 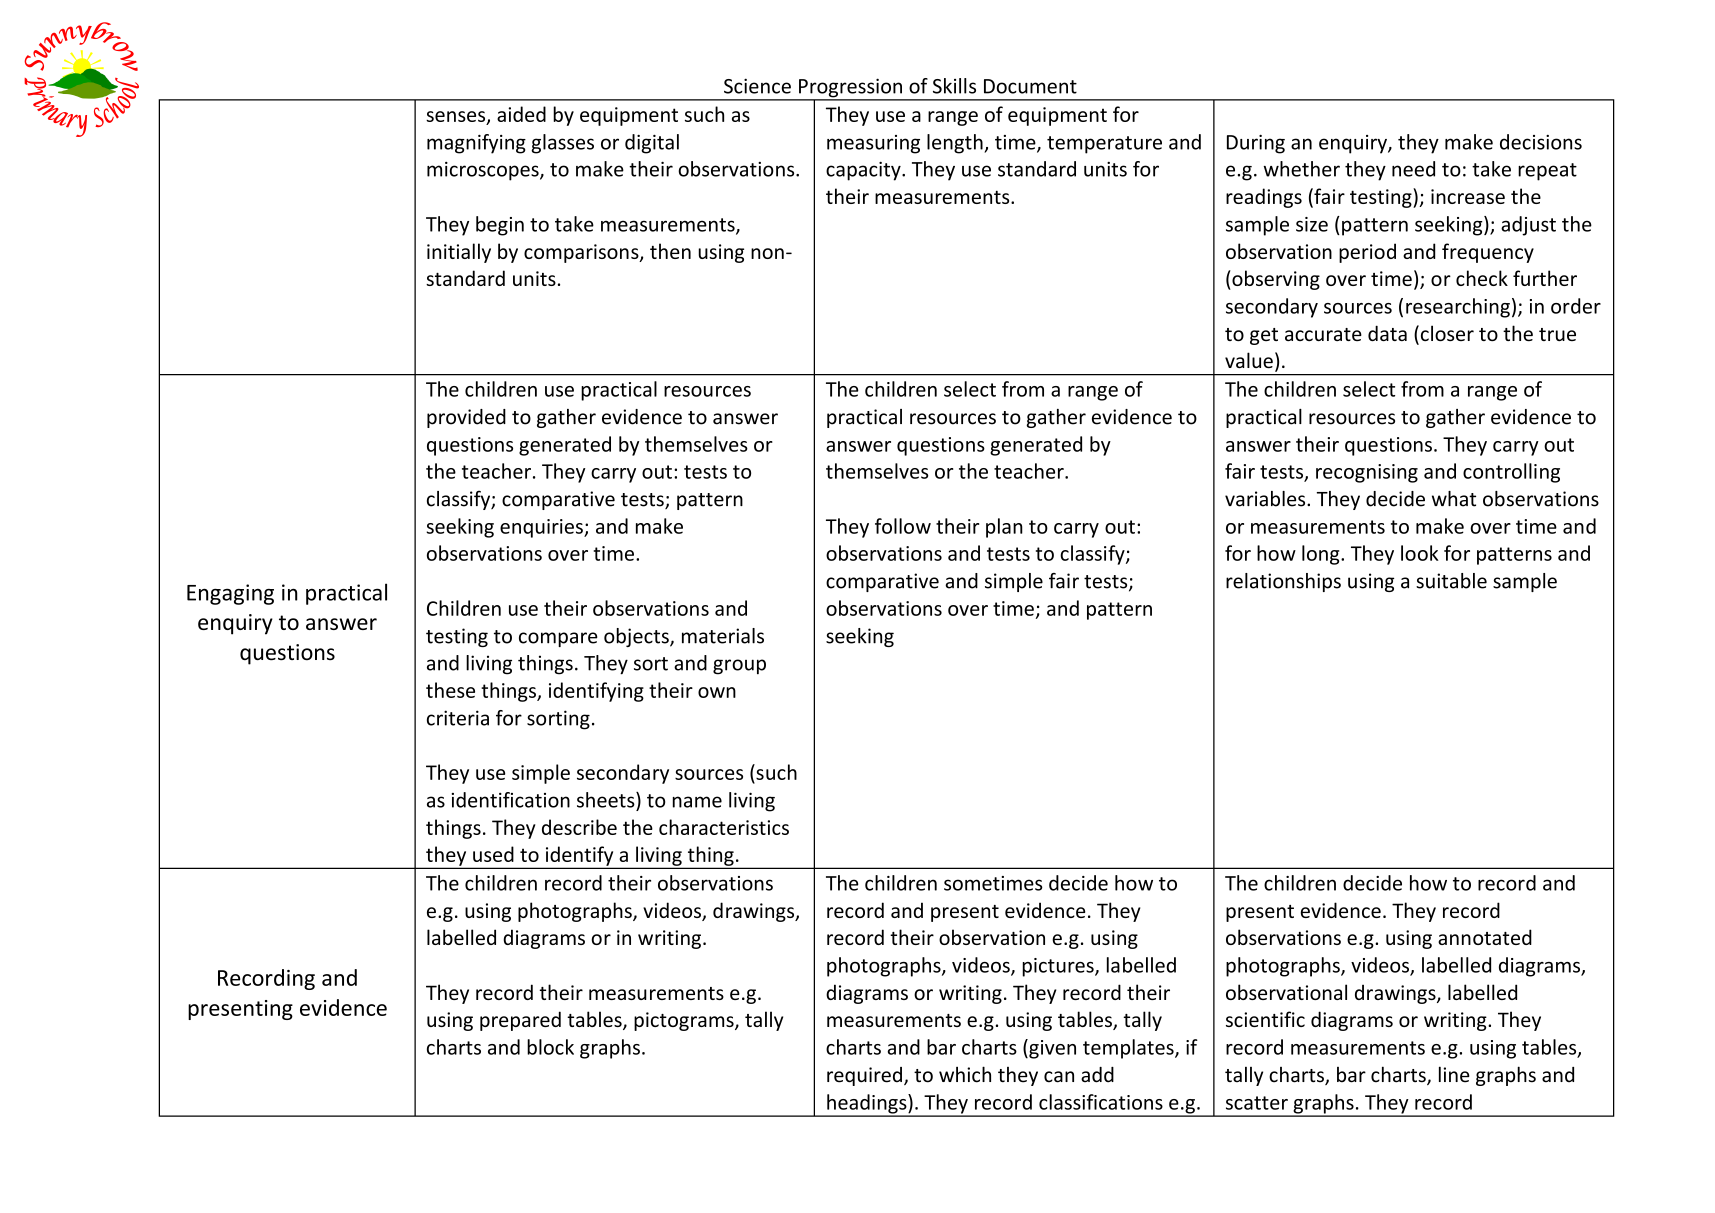 What do you see at coordinates (230, 594) in the document?
I see `Engaging` at bounding box center [230, 594].
